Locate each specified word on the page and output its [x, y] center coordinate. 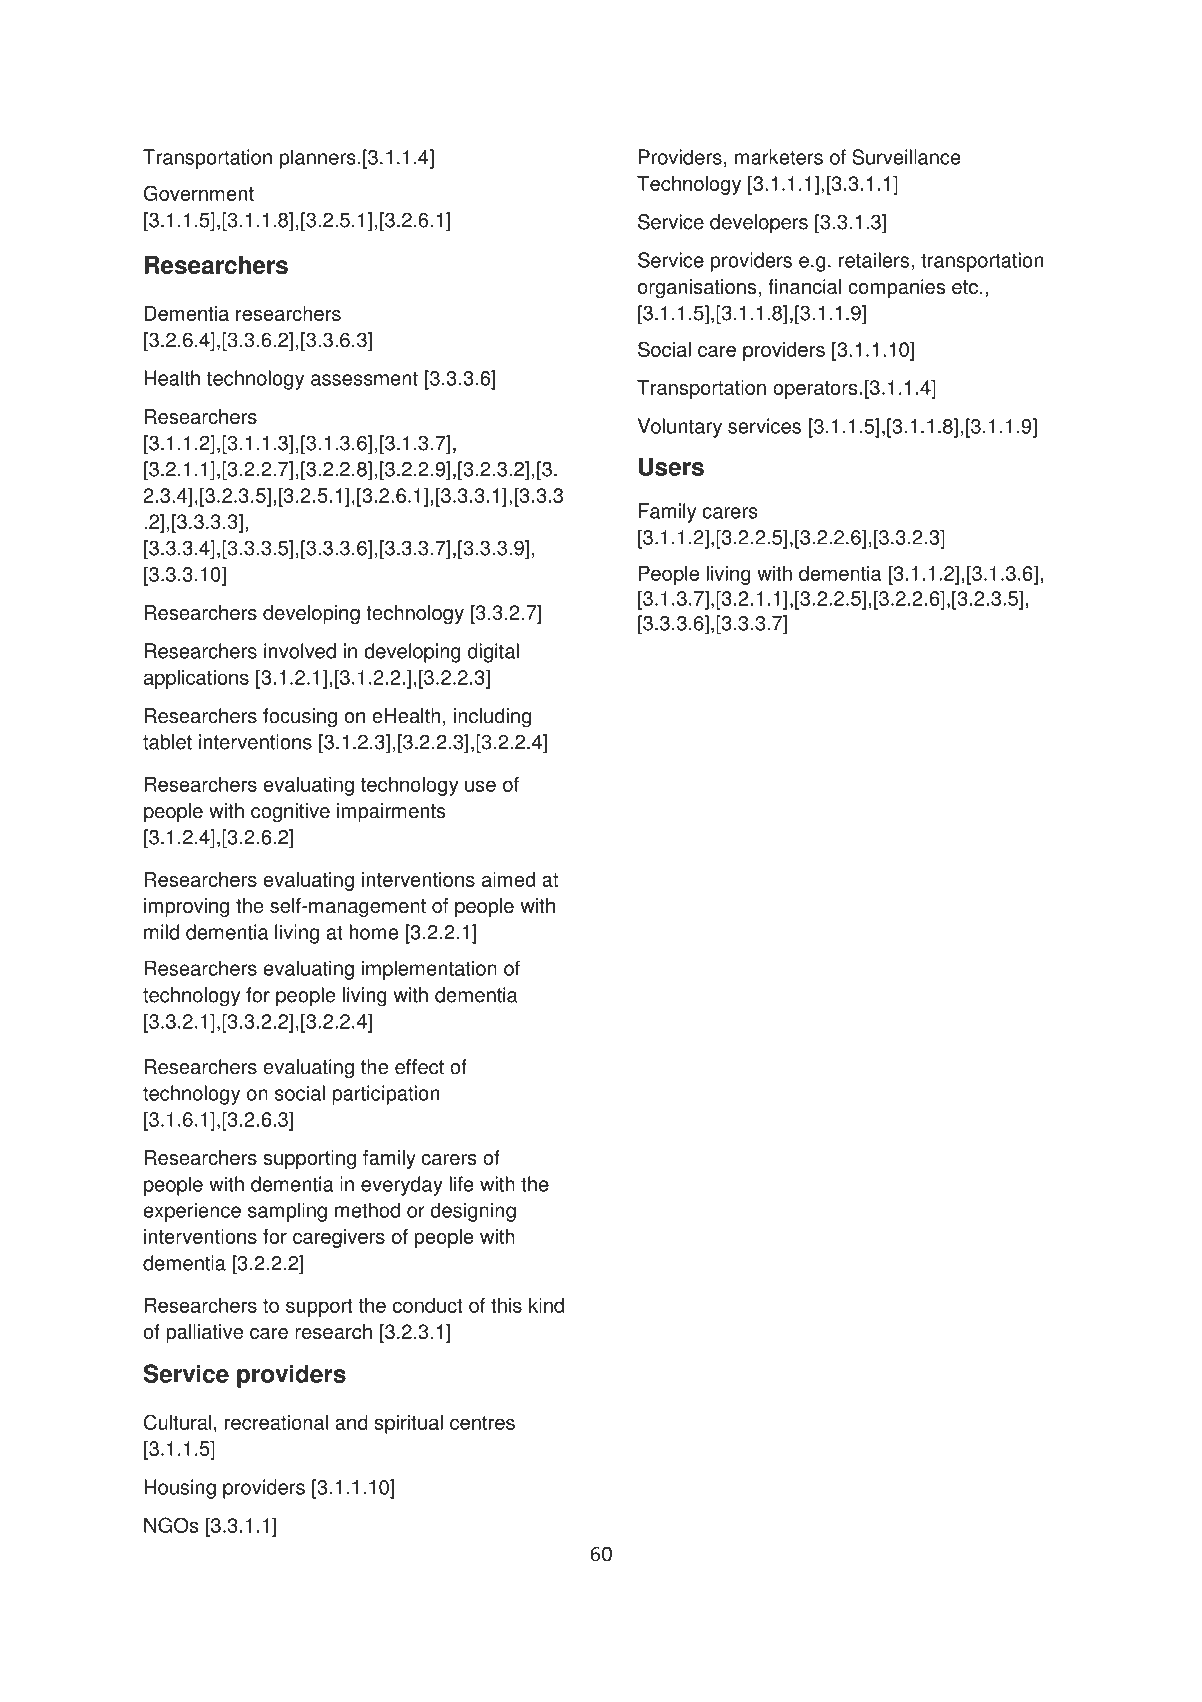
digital [493, 653]
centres [482, 1423]
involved [300, 651]
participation [385, 1095]
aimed [508, 879]
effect [419, 1067]
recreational [276, 1422]
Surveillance [906, 157]
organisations [697, 288]
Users [671, 466]
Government [199, 193]
